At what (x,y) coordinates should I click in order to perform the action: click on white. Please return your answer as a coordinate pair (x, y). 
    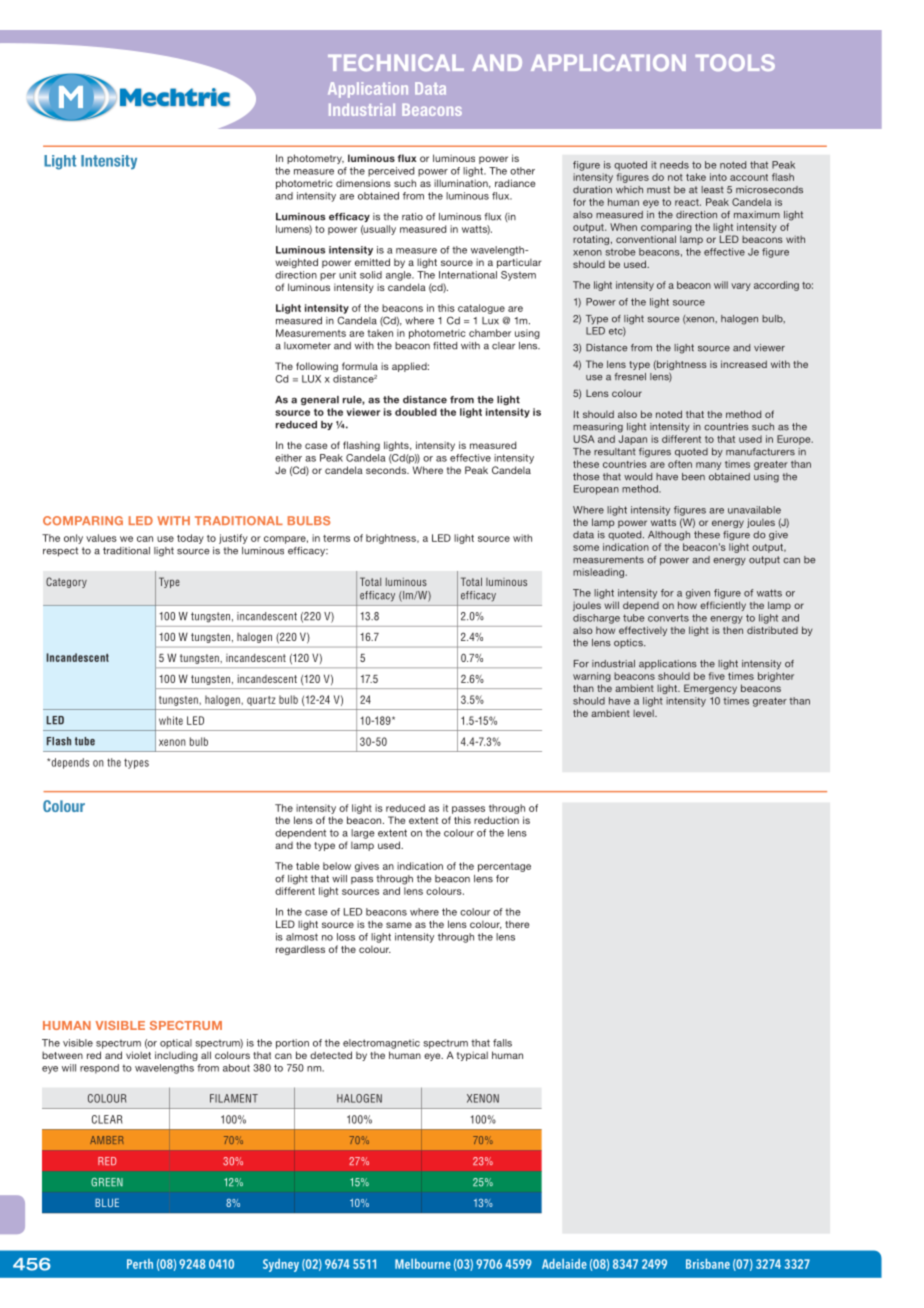
    Looking at the image, I should click on (171, 720).
